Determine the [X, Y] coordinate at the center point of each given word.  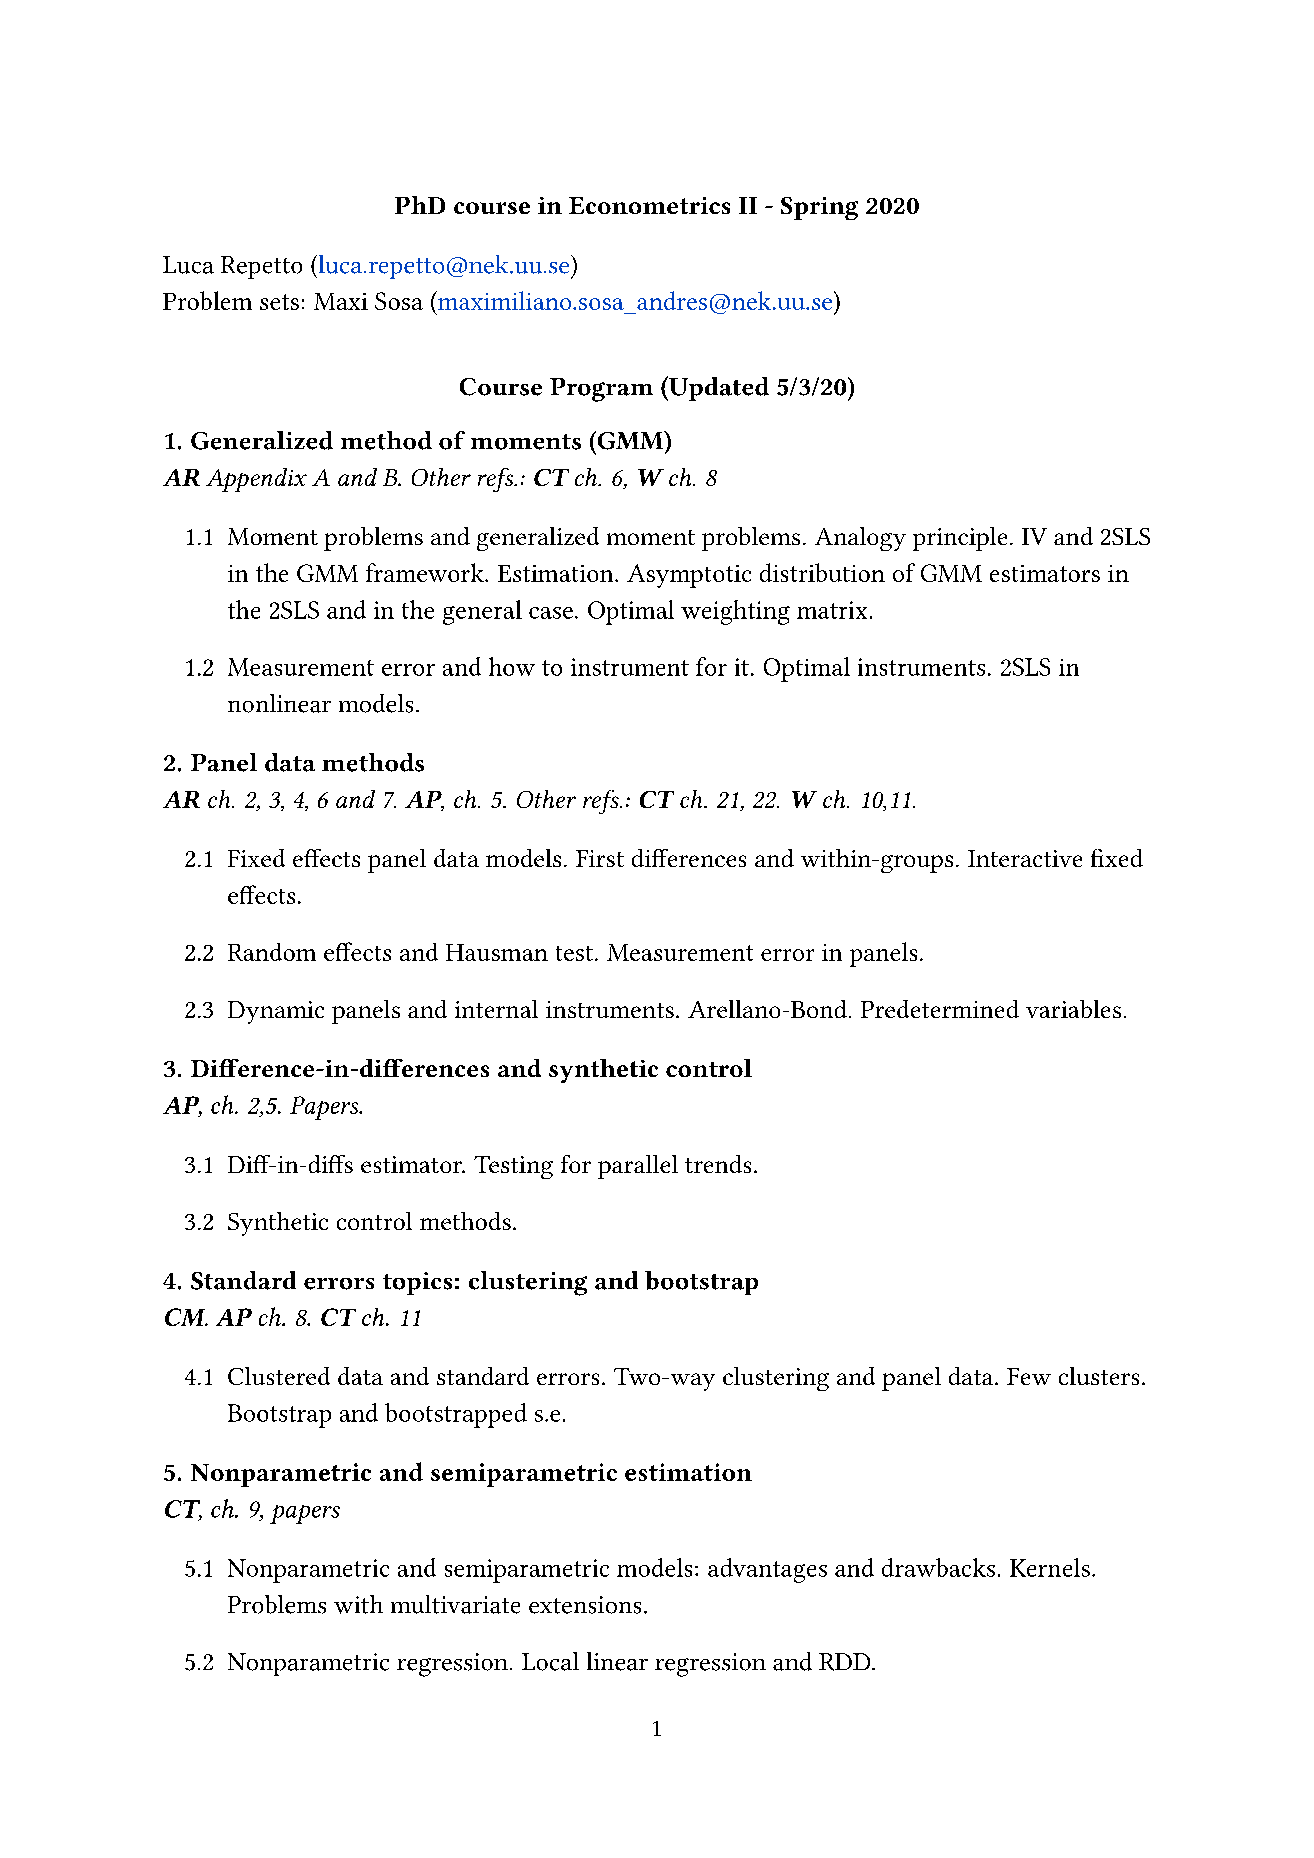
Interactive [1025, 858]
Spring [819, 208]
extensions [585, 1605]
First [600, 858]
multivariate [455, 1604]
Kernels [1050, 1567]
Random [272, 952]
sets [279, 302]
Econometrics [649, 205]
